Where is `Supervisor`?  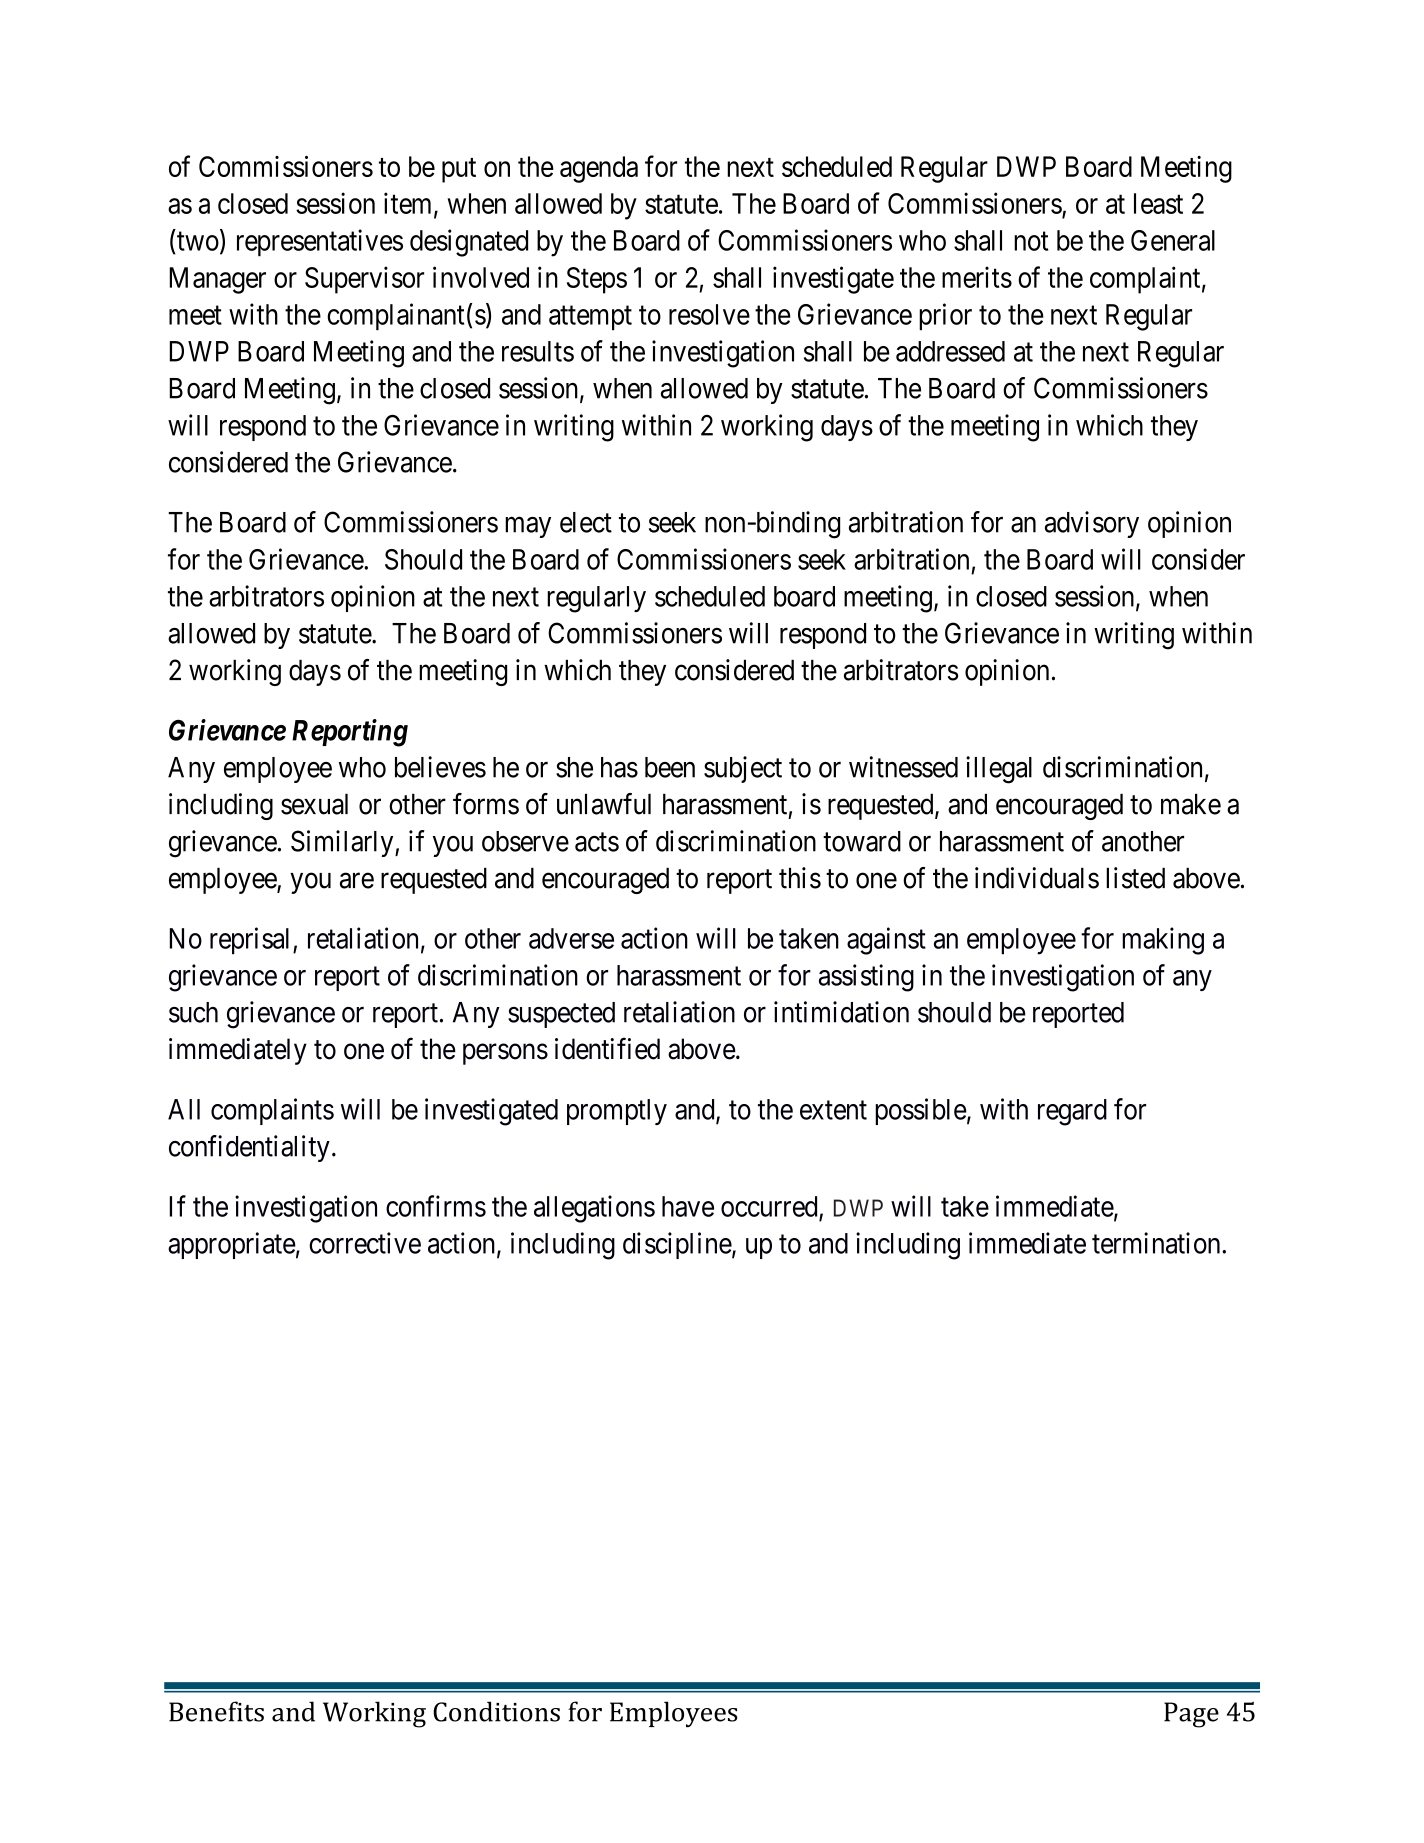 Supervisor is located at coordinates (364, 280).
